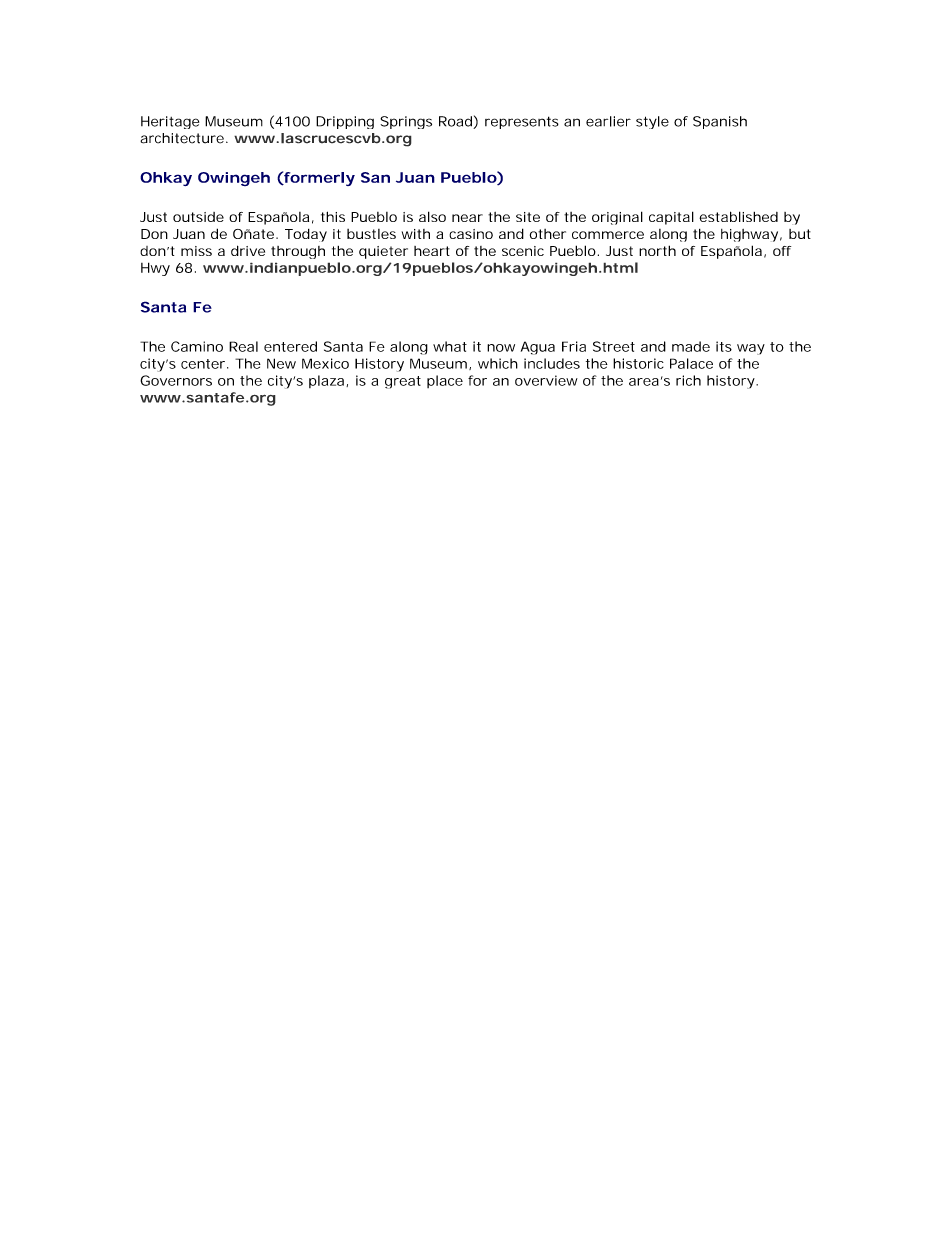 This screenshot has height=1233, width=952. I want to click on drive, so click(248, 250).
